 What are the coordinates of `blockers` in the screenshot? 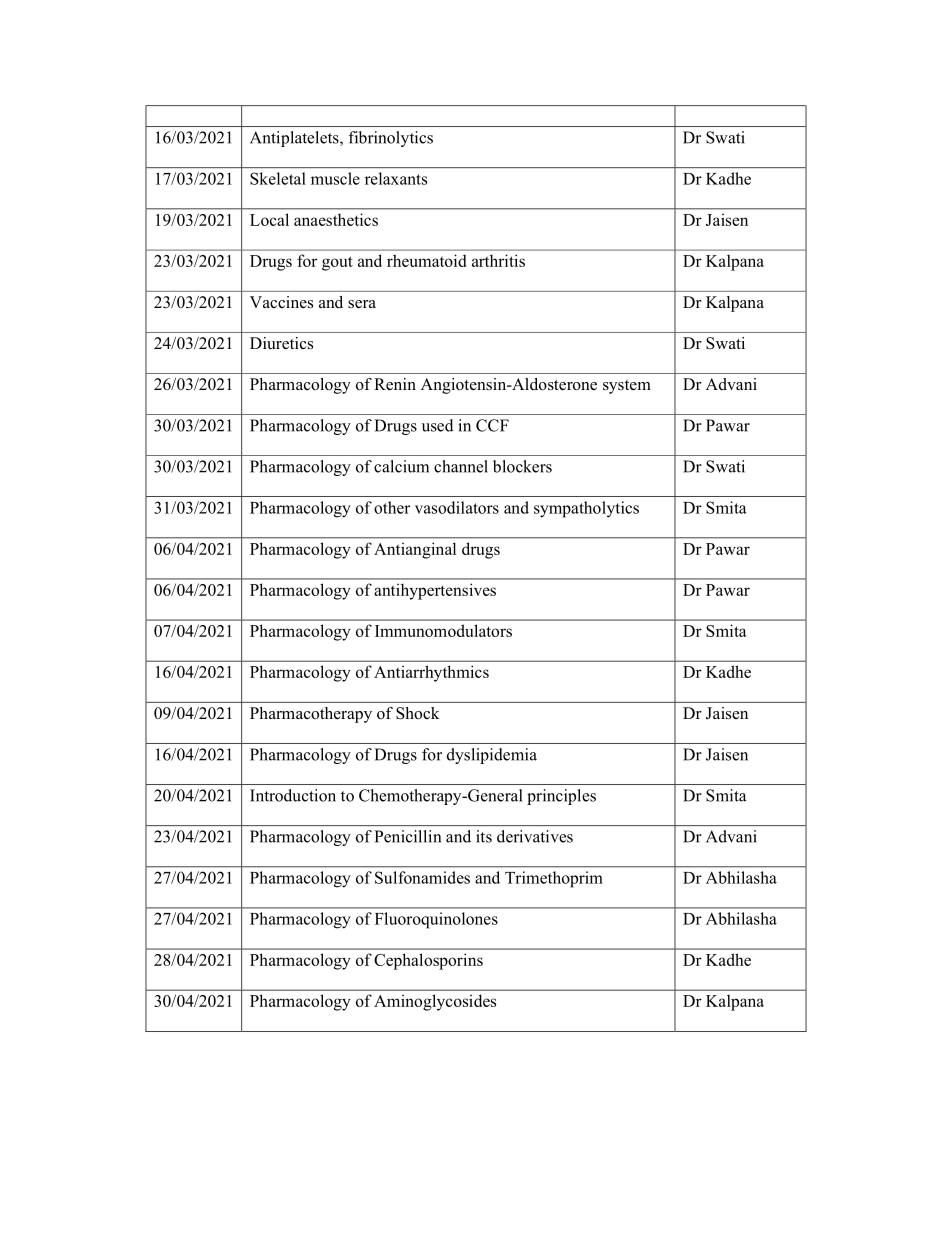 It's located at (522, 466).
